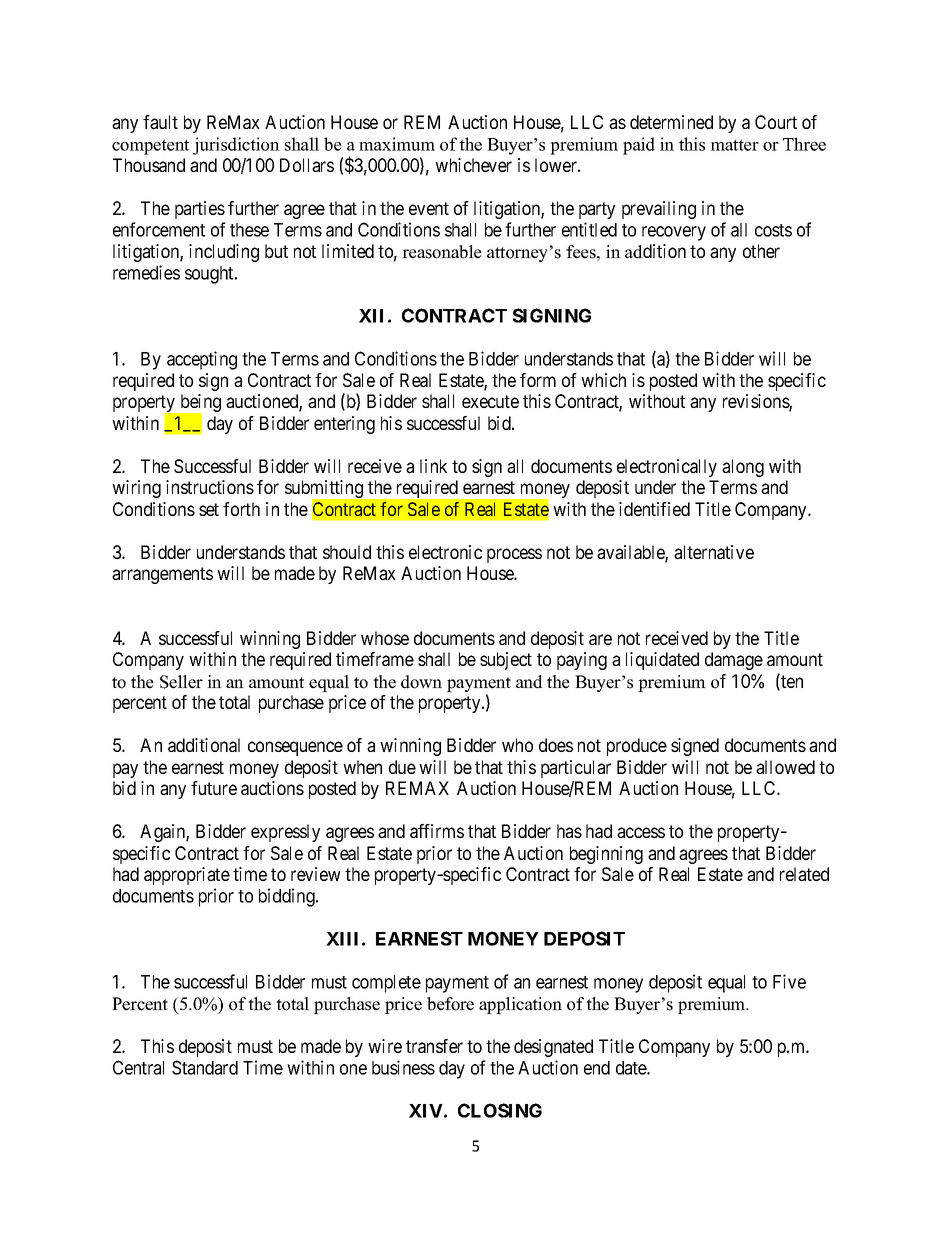 This image has width=952, height=1233. I want to click on future, so click(214, 788).
